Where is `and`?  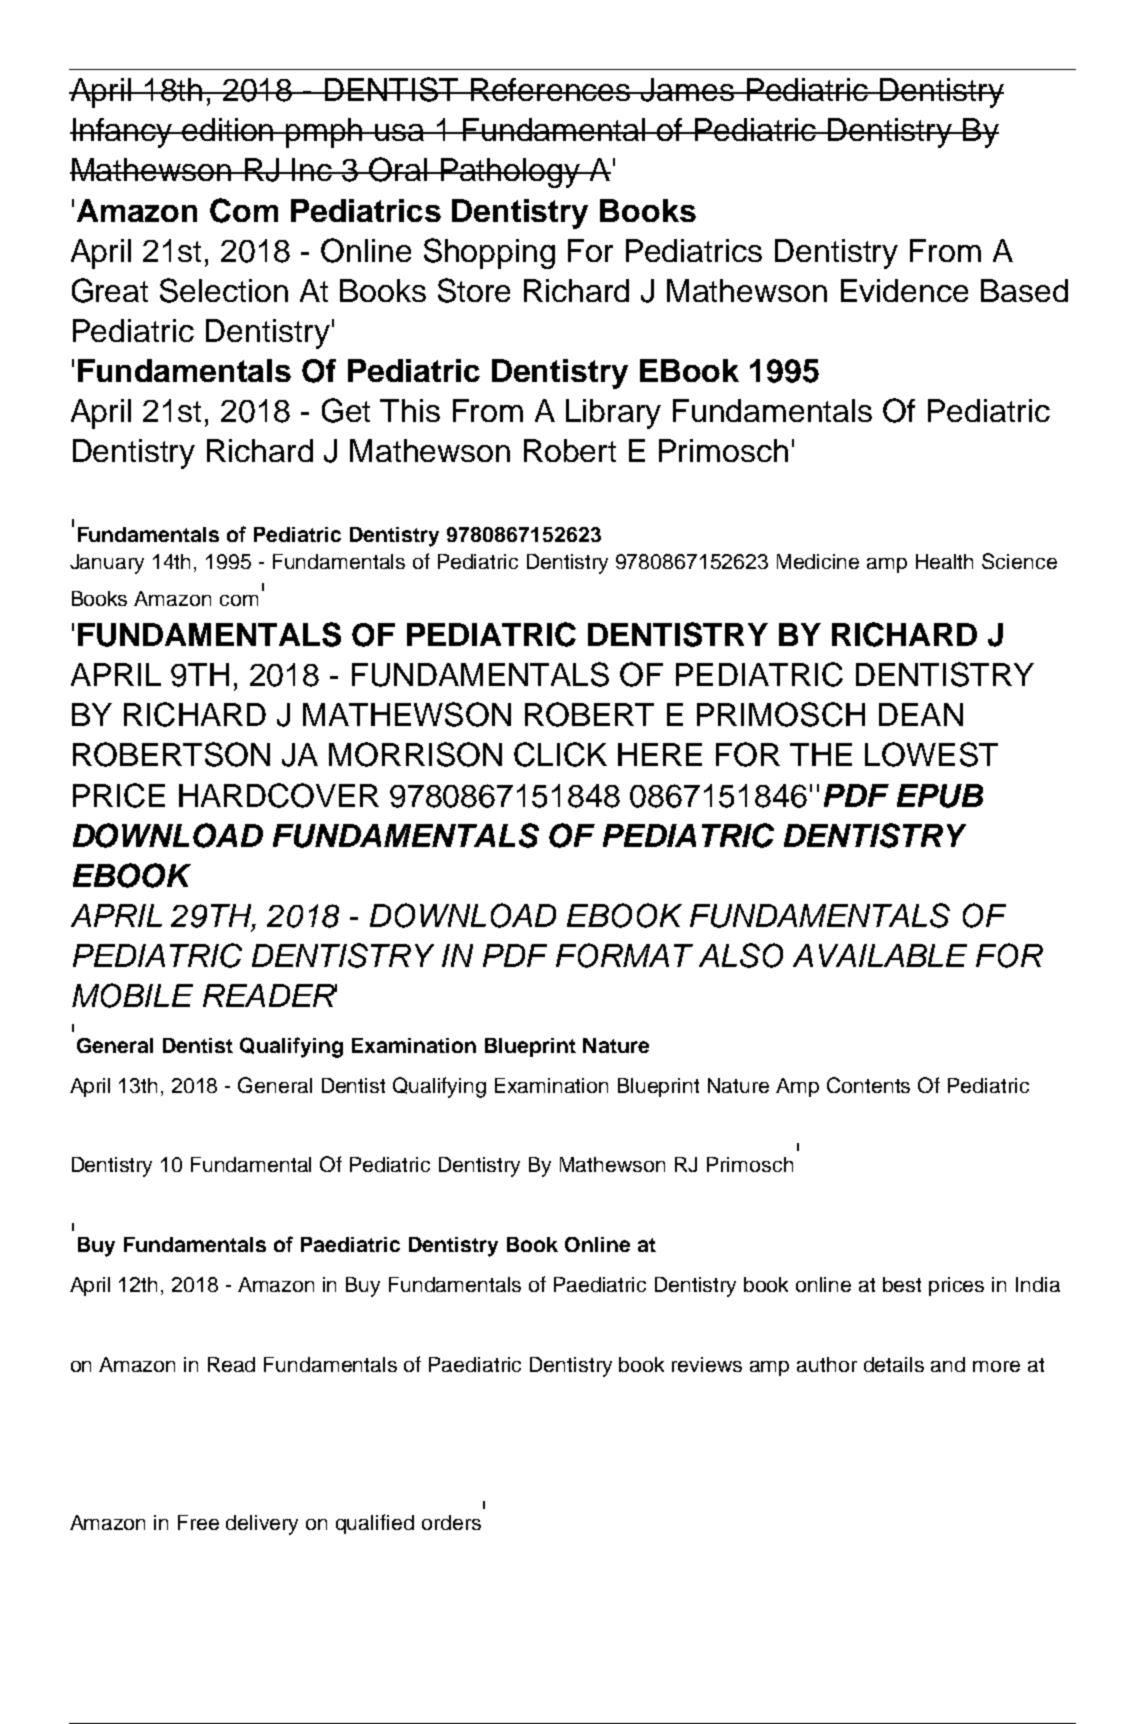 and is located at coordinates (948, 1364).
